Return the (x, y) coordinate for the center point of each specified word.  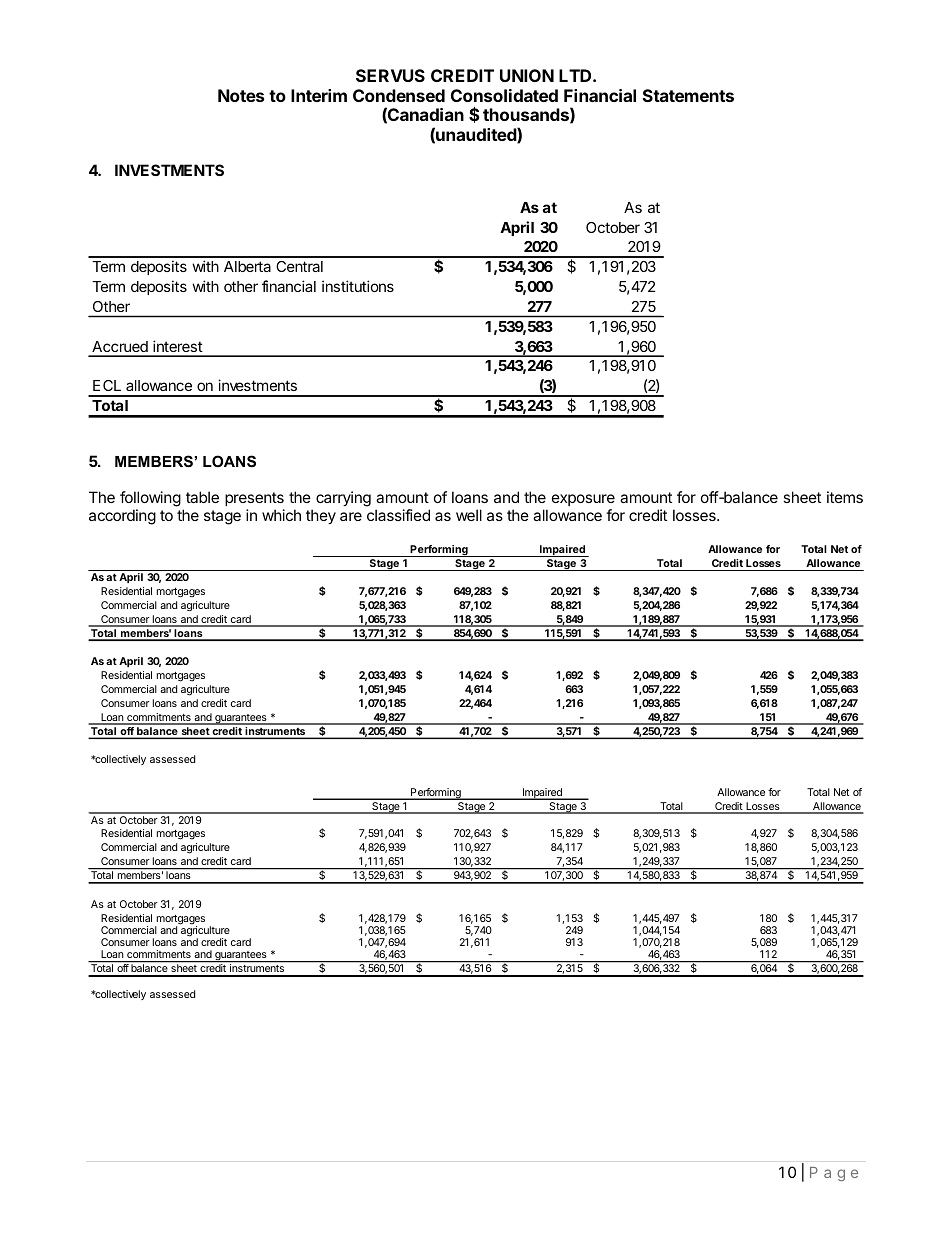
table (202, 497)
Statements (688, 95)
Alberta (247, 266)
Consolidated (504, 95)
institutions (358, 286)
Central (299, 266)
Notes (241, 95)
